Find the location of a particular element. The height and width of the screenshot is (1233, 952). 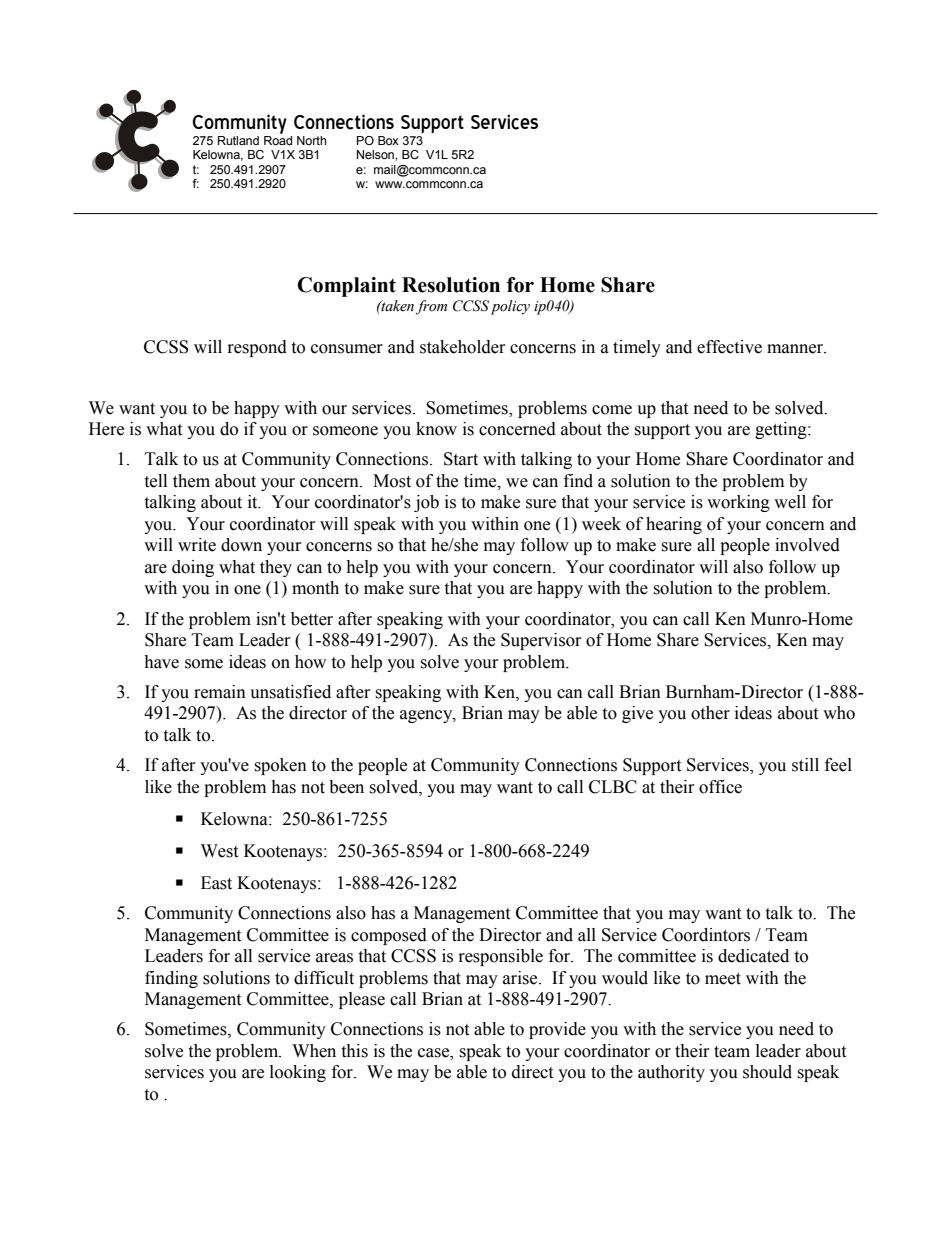

office is located at coordinates (720, 787).
